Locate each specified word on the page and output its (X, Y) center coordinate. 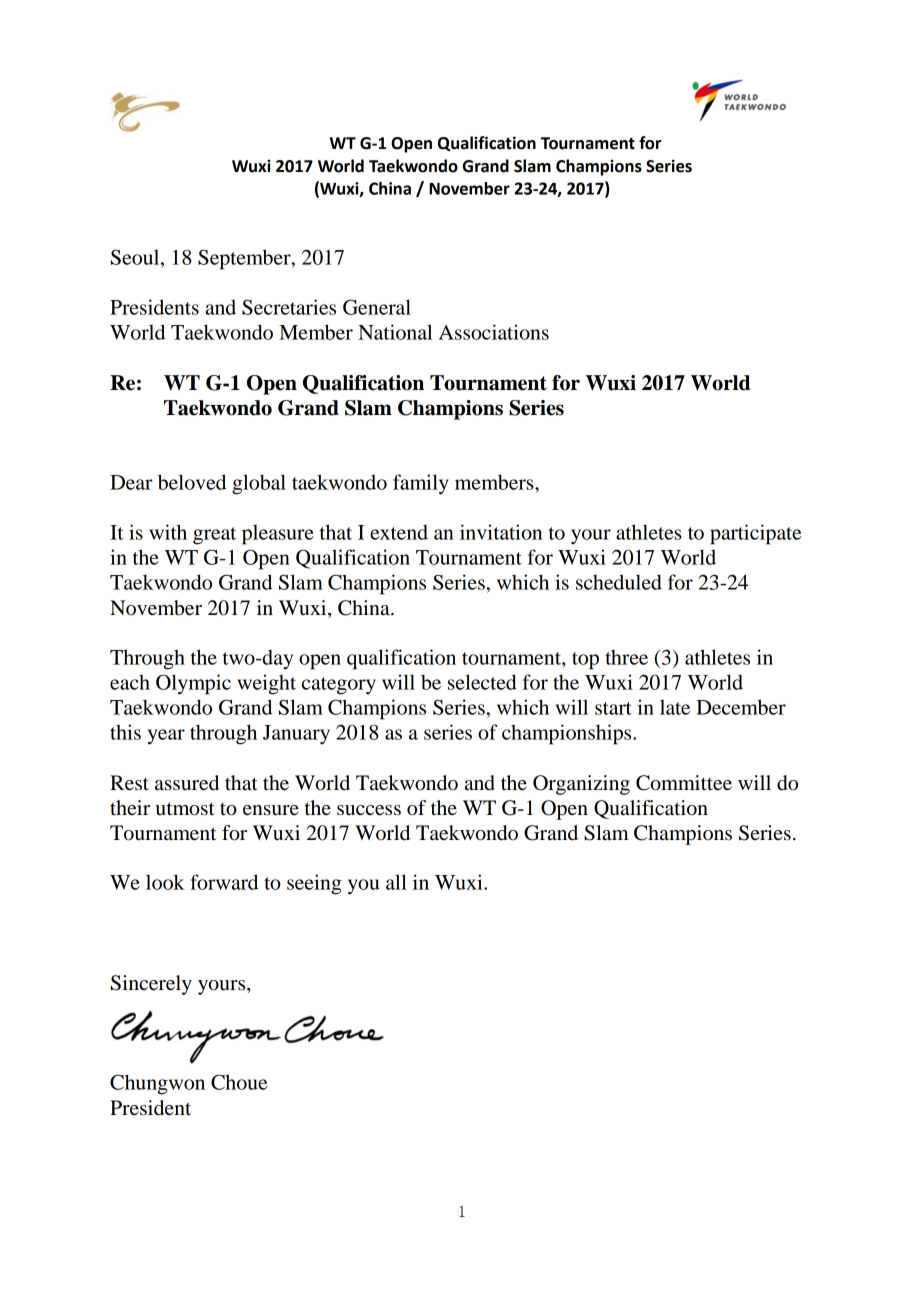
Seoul (136, 257)
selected (482, 682)
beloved (192, 482)
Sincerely (151, 985)
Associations (494, 332)
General (377, 307)
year (166, 737)
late (675, 707)
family (421, 484)
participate (756, 534)
